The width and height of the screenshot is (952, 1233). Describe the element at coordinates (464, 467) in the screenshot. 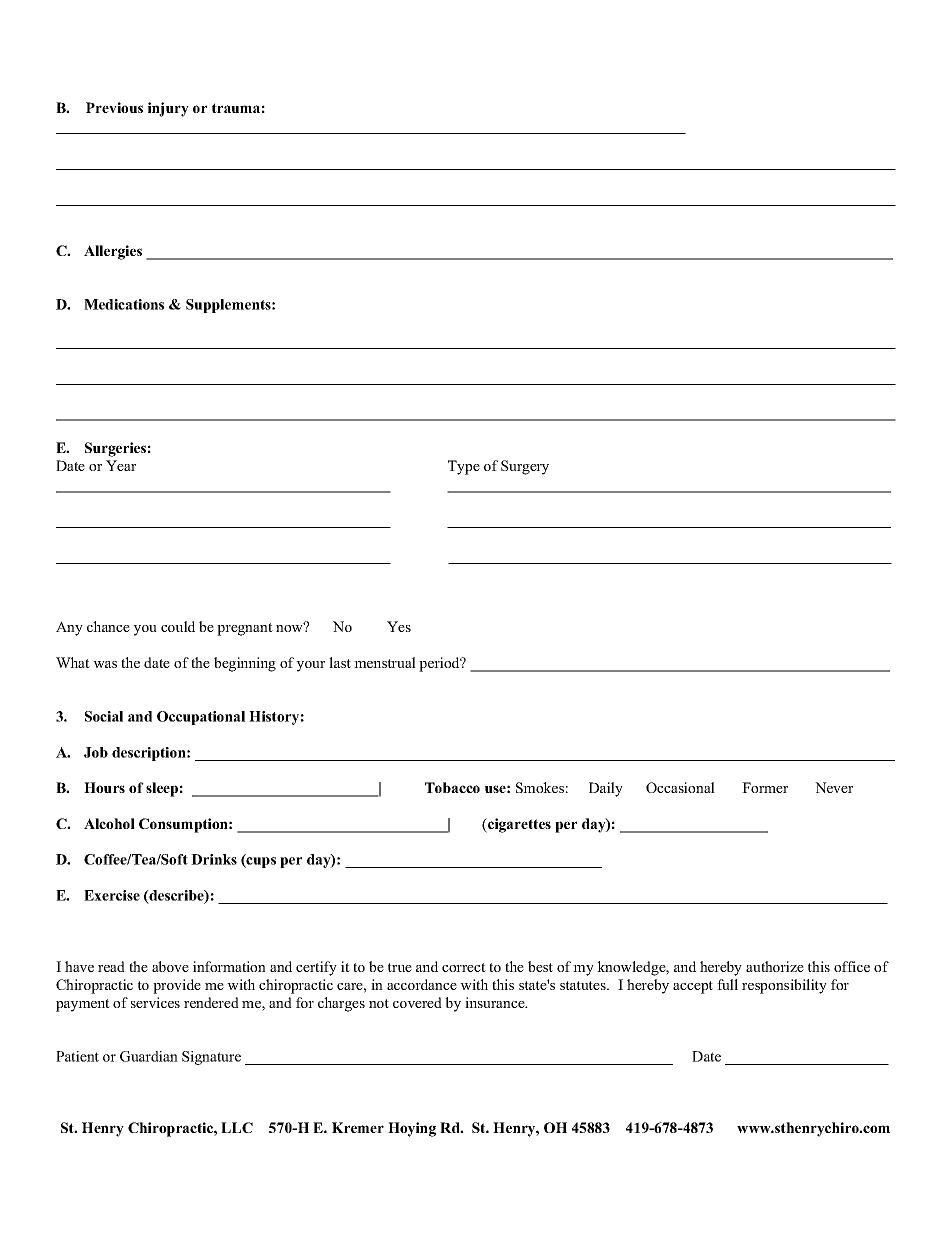

I see `Type` at that location.
